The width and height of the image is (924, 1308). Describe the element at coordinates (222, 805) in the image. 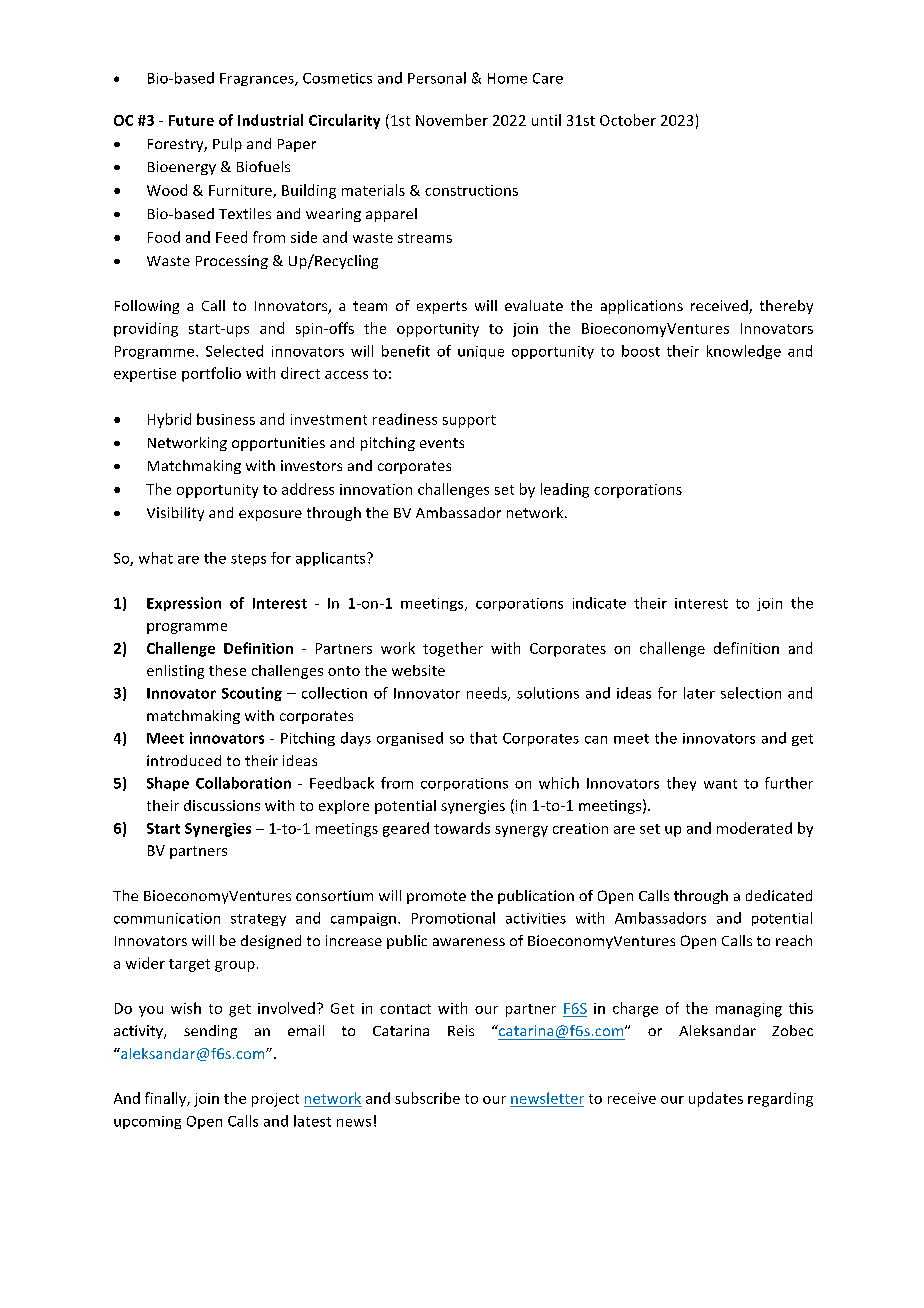

I see `discussions` at that location.
